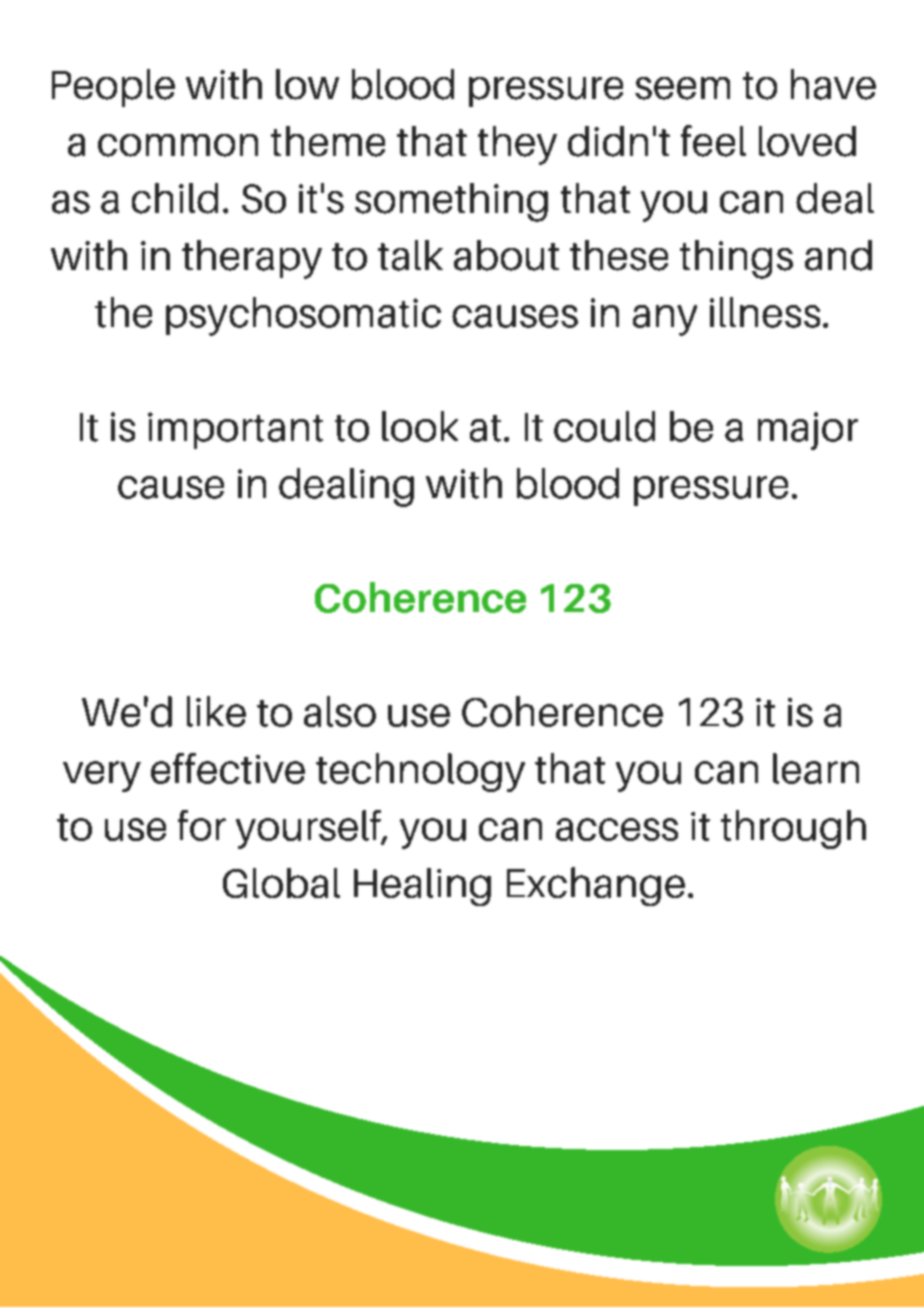 The height and width of the screenshot is (1308, 924). Describe the element at coordinates (252, 259) in the screenshot. I see `therapy` at that location.
